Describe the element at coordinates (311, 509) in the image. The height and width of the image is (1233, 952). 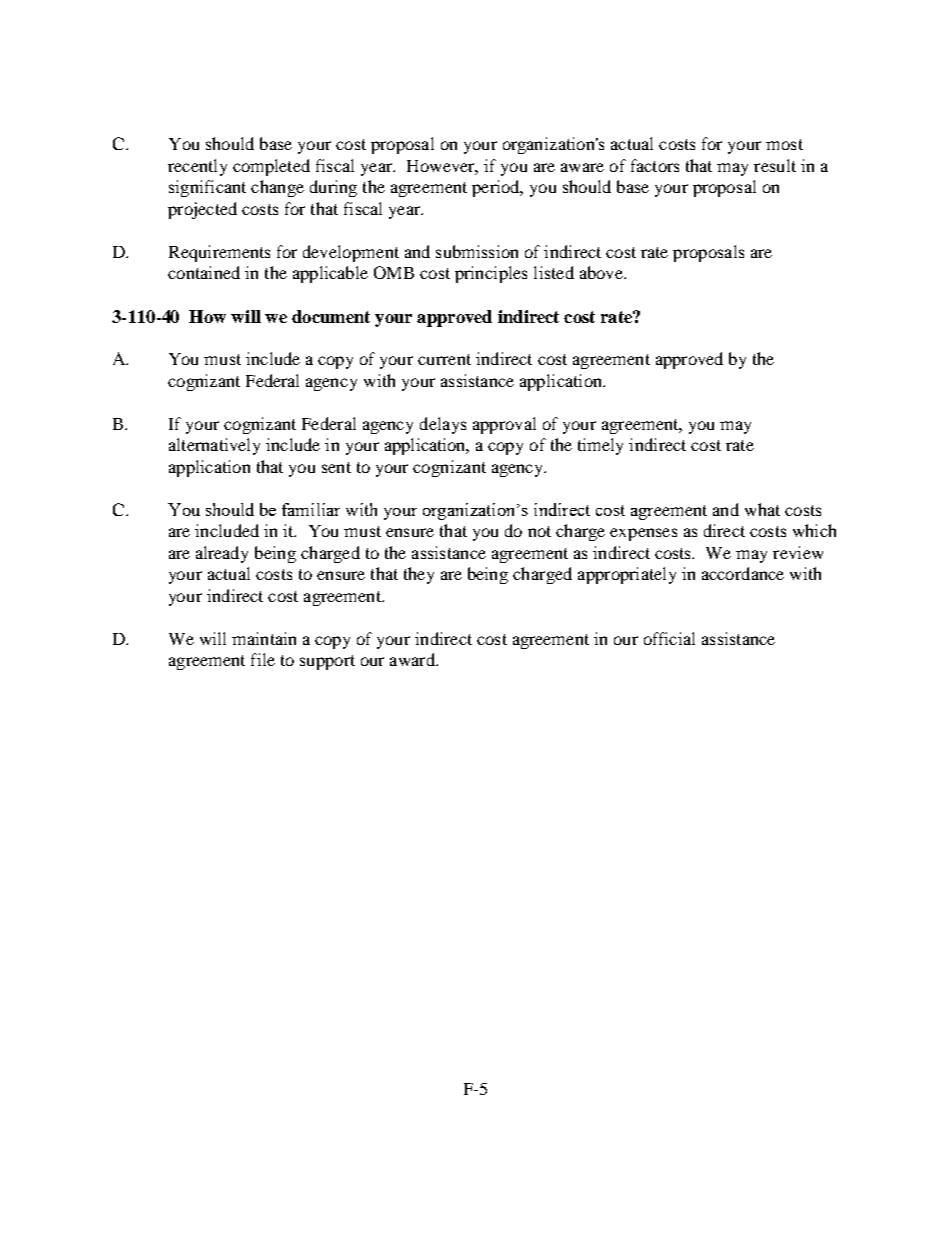
I see `familiar` at that location.
